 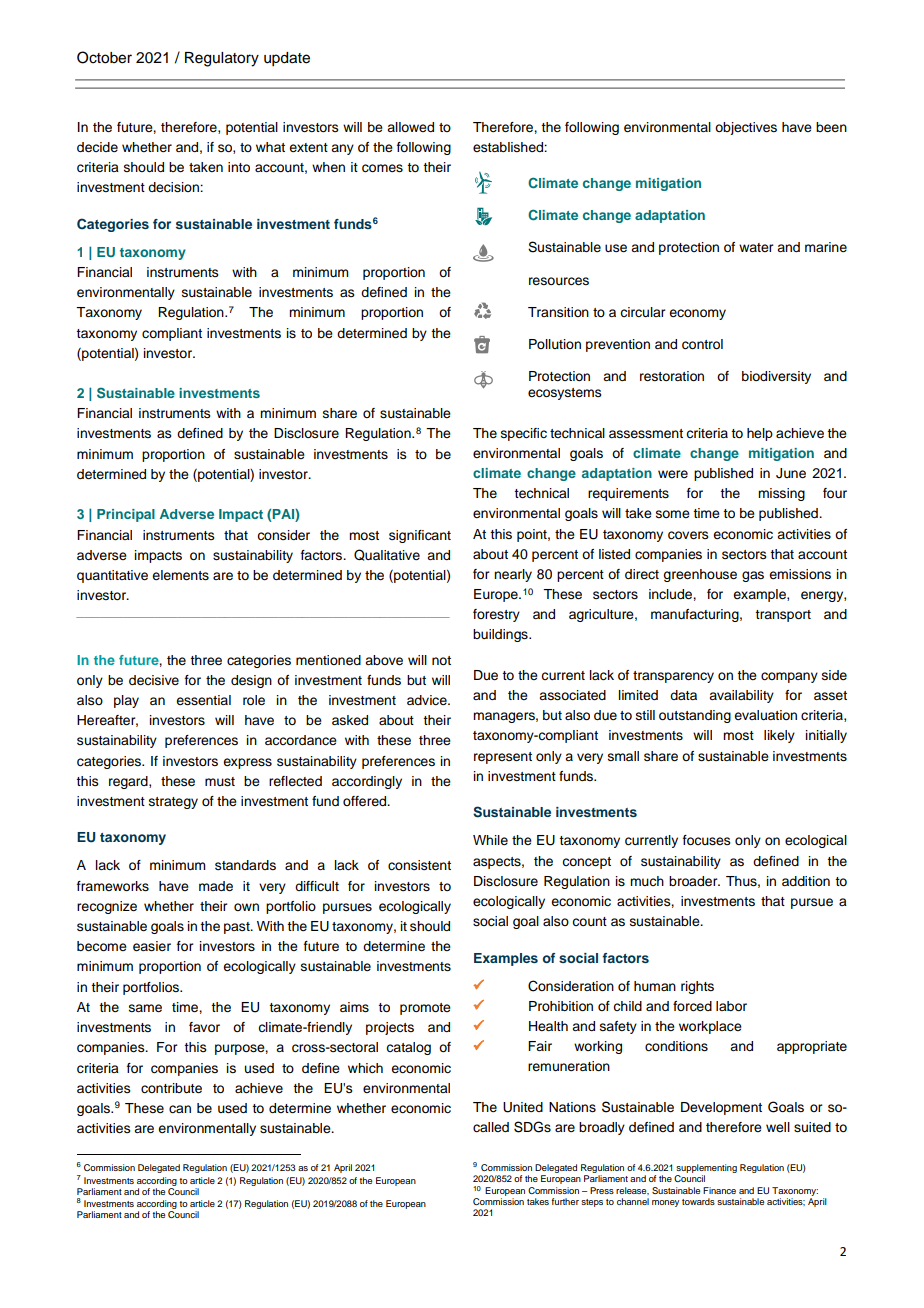 I want to click on missing, so click(x=781, y=494).
